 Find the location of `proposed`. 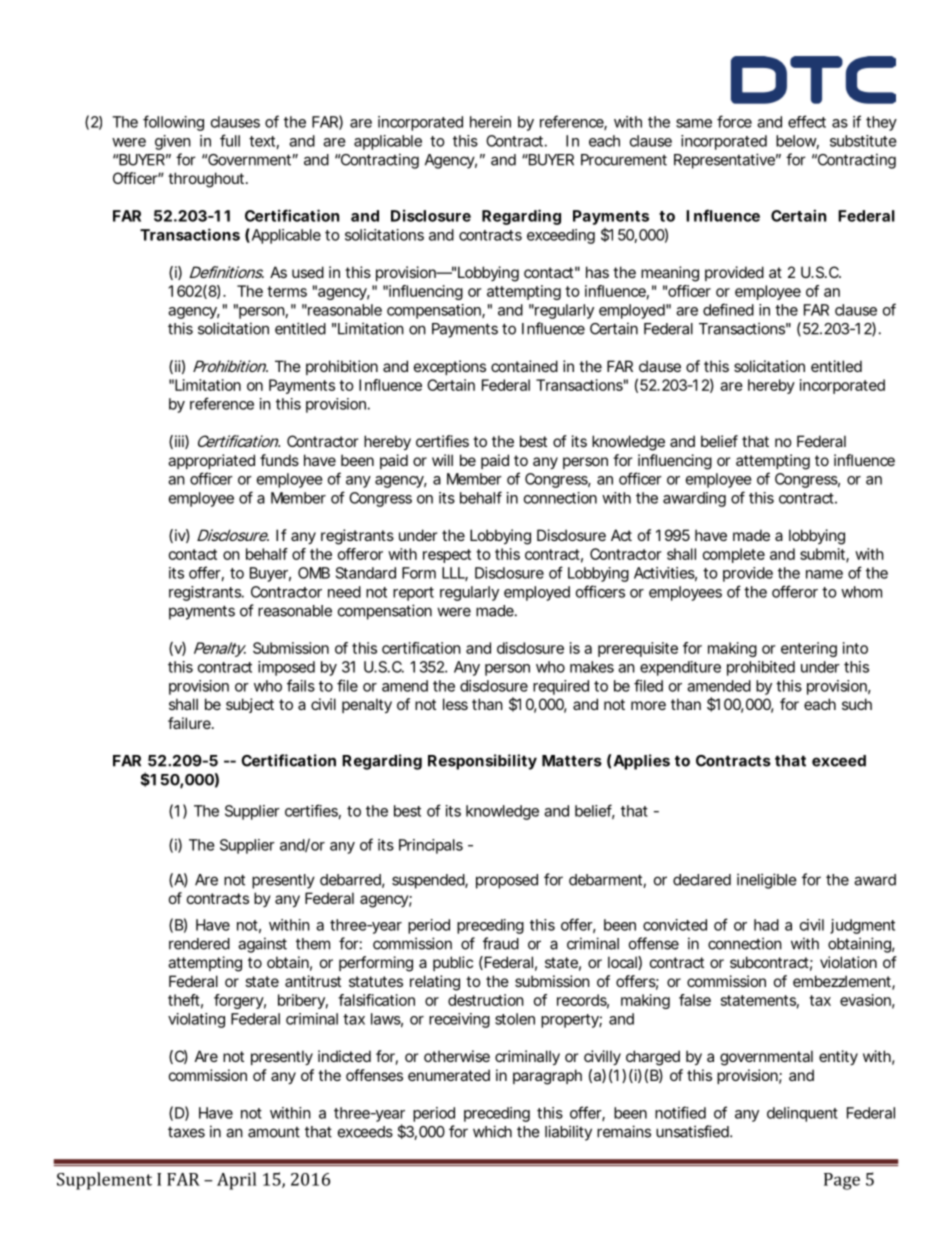

proposed is located at coordinates (507, 881).
